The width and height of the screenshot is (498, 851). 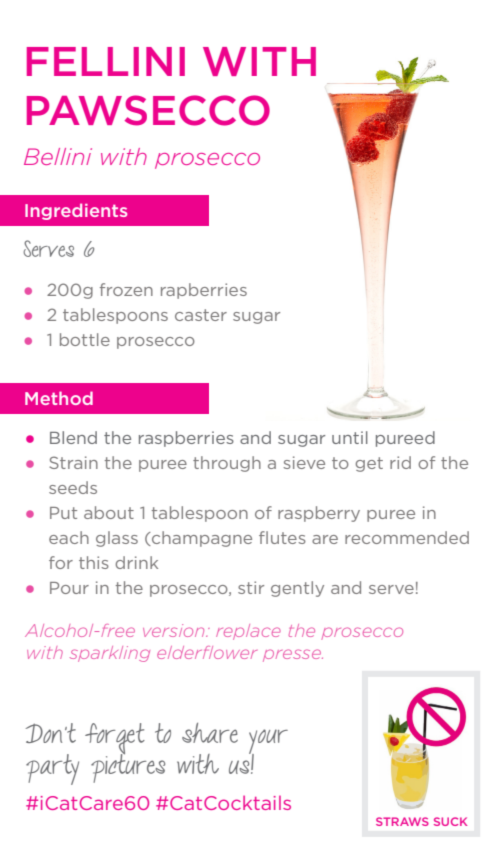 What do you see at coordinates (106, 61) in the screenshot?
I see `FELLINI` at bounding box center [106, 61].
